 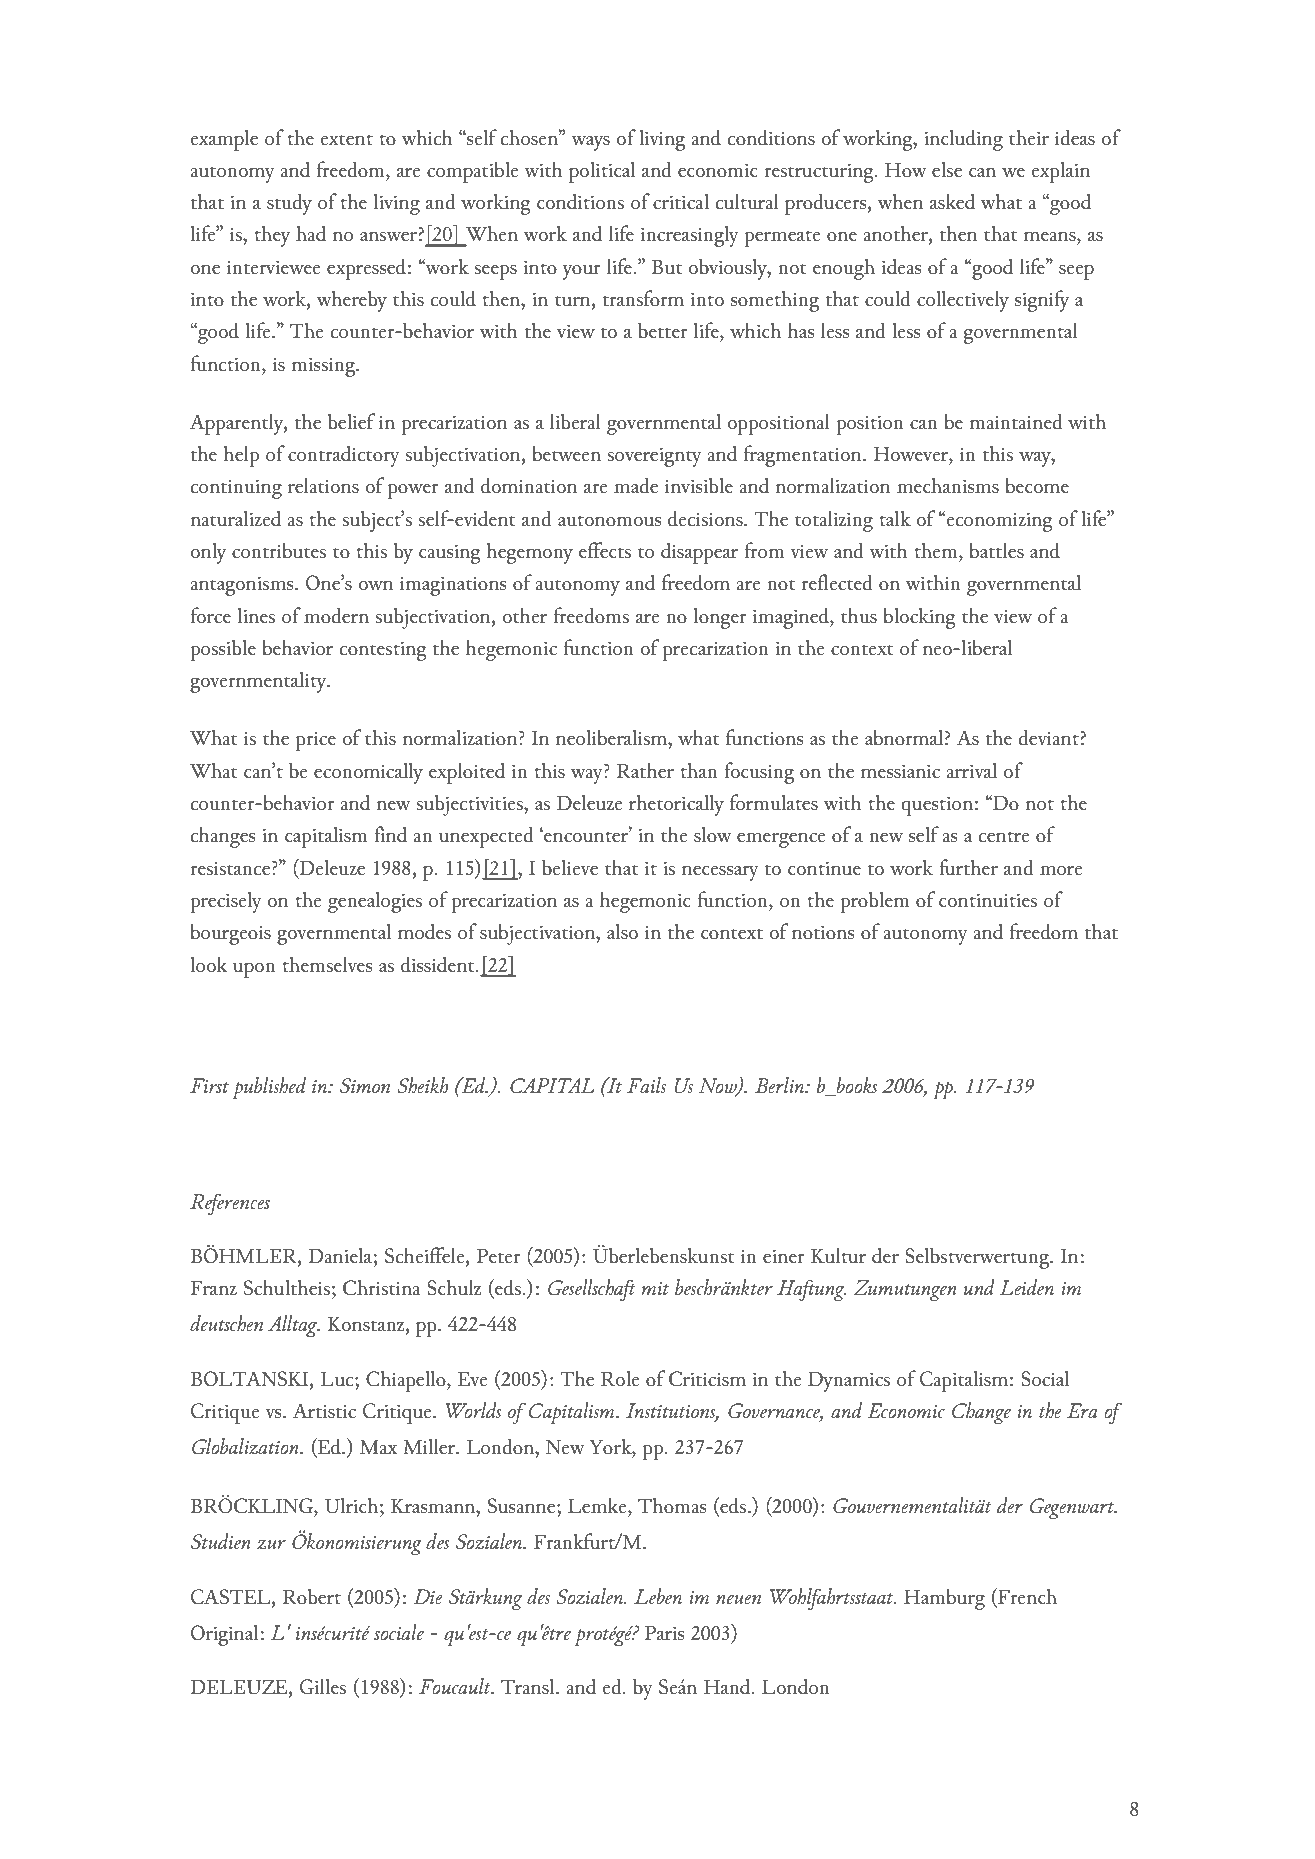 What do you see at coordinates (979, 1287) in the screenshot?
I see `und` at bounding box center [979, 1287].
